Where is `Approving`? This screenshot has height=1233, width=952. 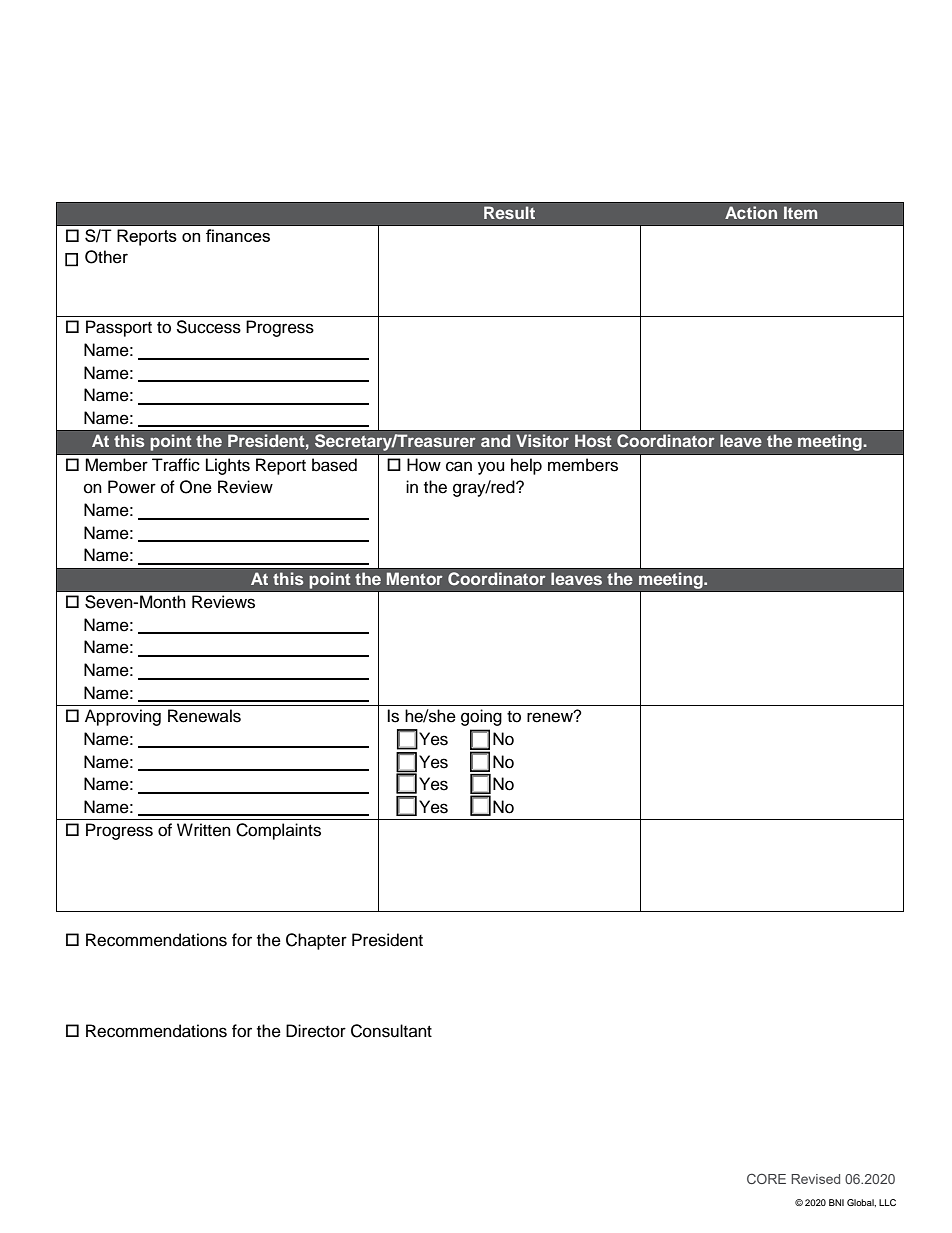 Approving is located at coordinates (123, 717).
